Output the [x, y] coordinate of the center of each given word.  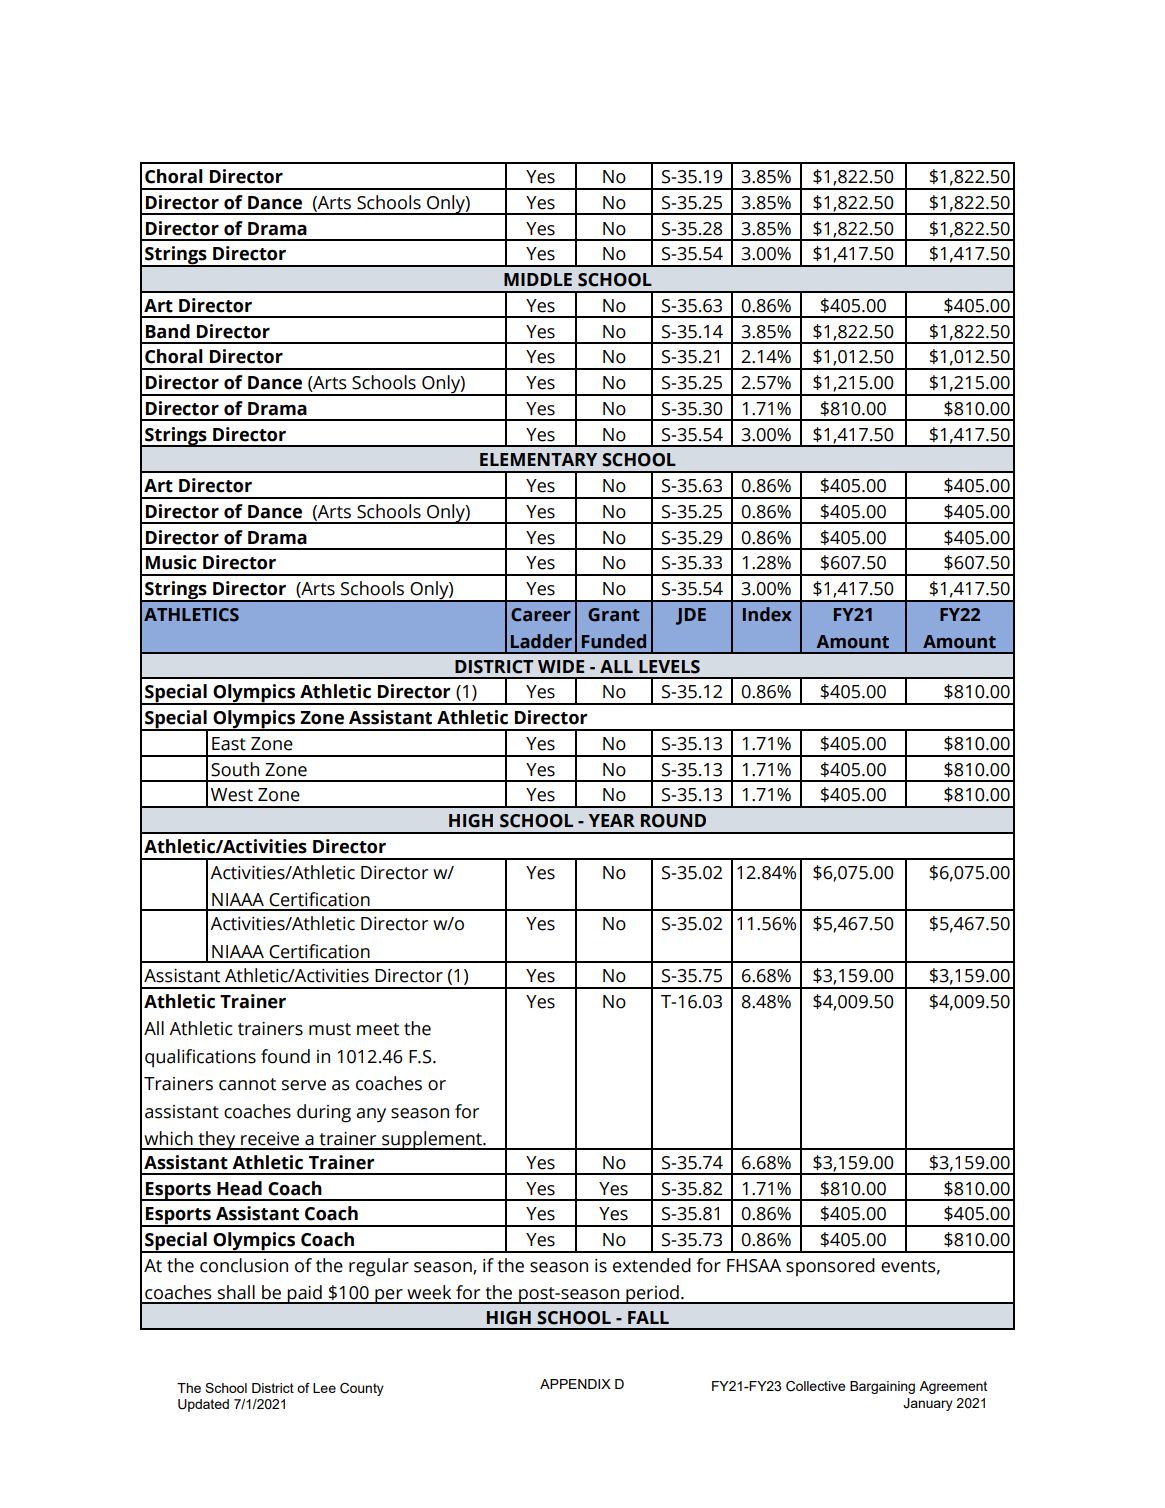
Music [171, 562]
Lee [324, 1388]
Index [767, 614]
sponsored [830, 1267]
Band [168, 331]
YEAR [612, 820]
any [371, 1115]
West [232, 795]
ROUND [673, 821]
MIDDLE [538, 279]
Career [541, 615]
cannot [247, 1084]
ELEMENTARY [538, 459]
